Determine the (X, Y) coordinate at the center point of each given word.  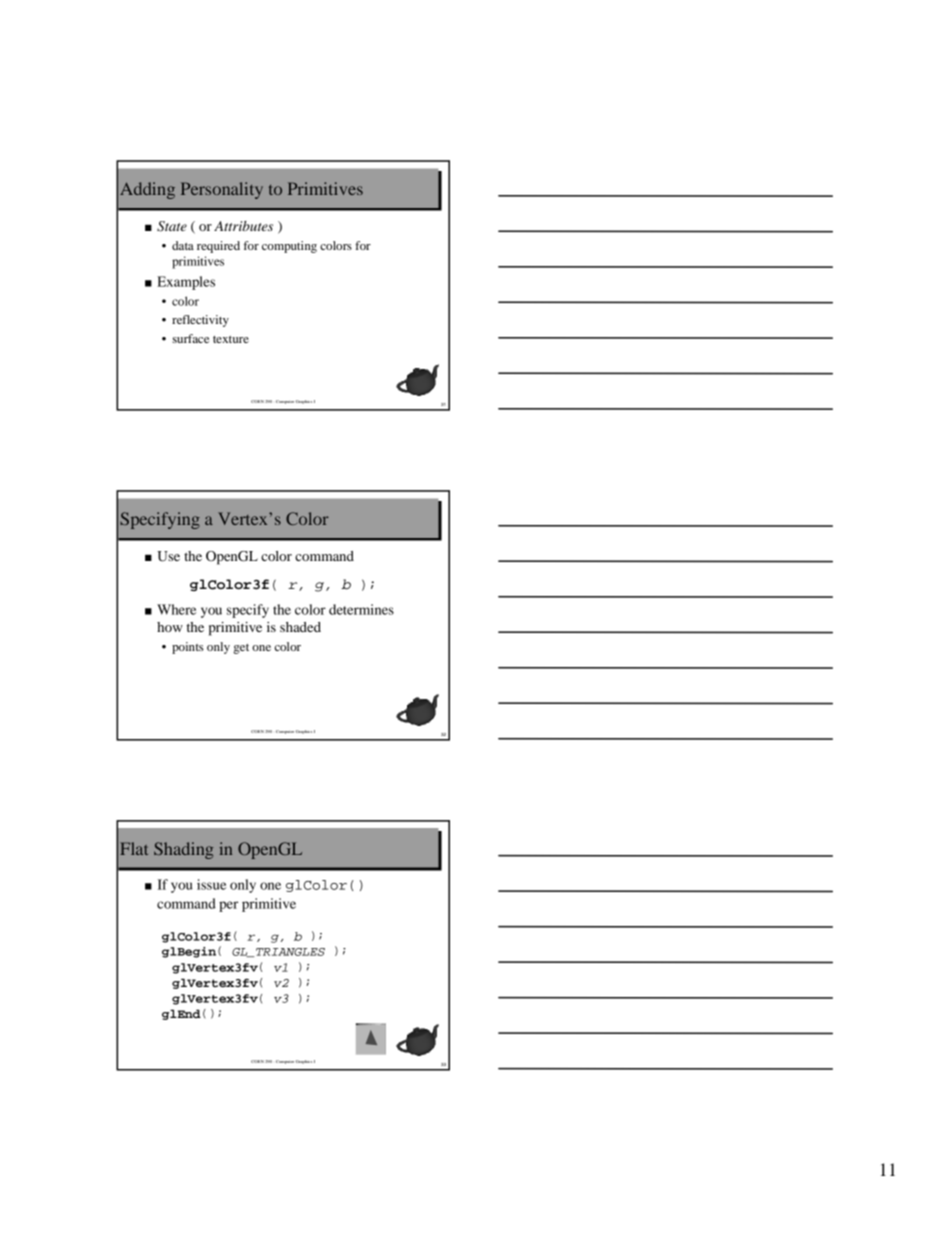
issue (211, 884)
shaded (300, 627)
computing (289, 247)
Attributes (243, 226)
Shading (184, 850)
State (172, 226)
